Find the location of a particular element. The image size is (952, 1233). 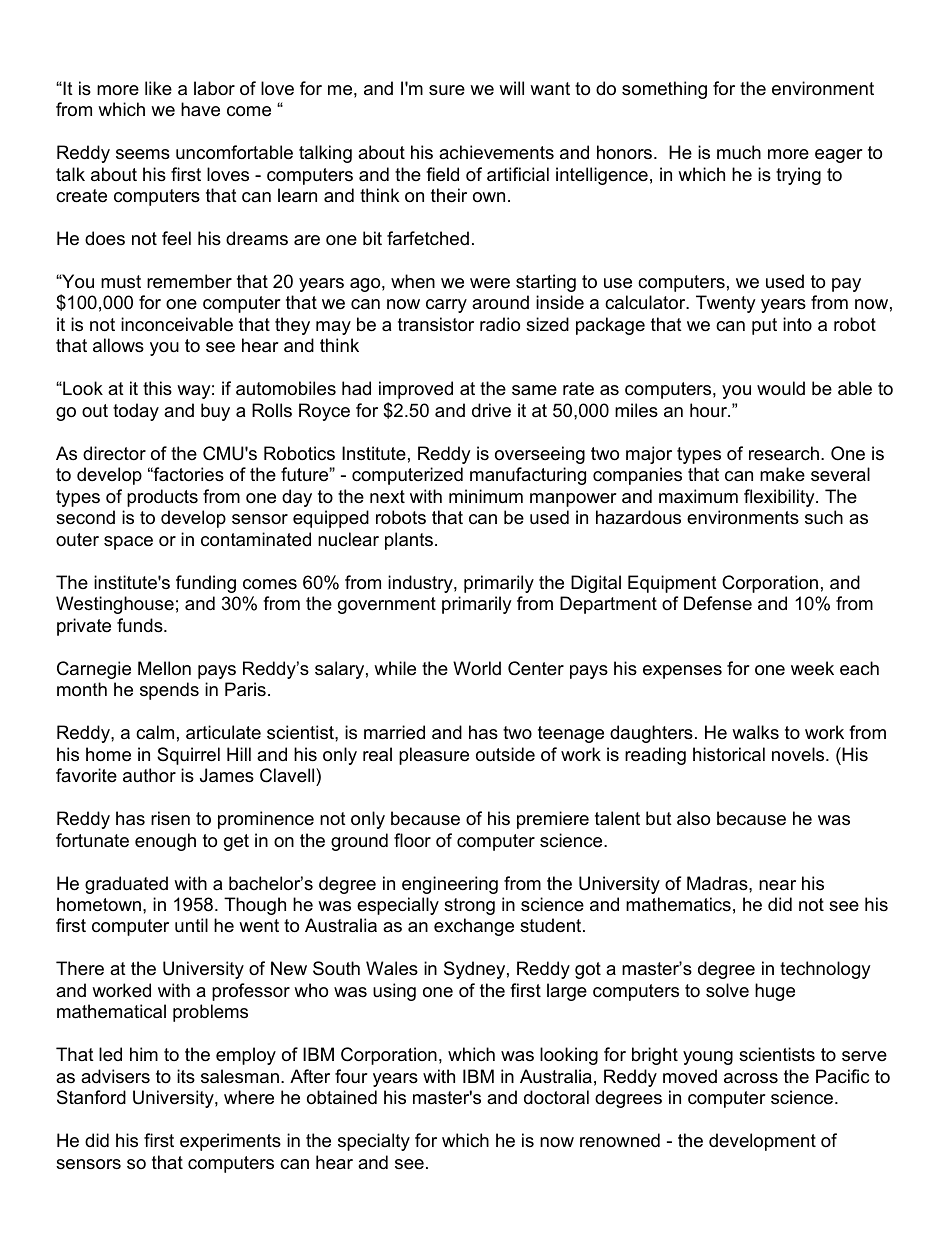

would is located at coordinates (781, 388).
